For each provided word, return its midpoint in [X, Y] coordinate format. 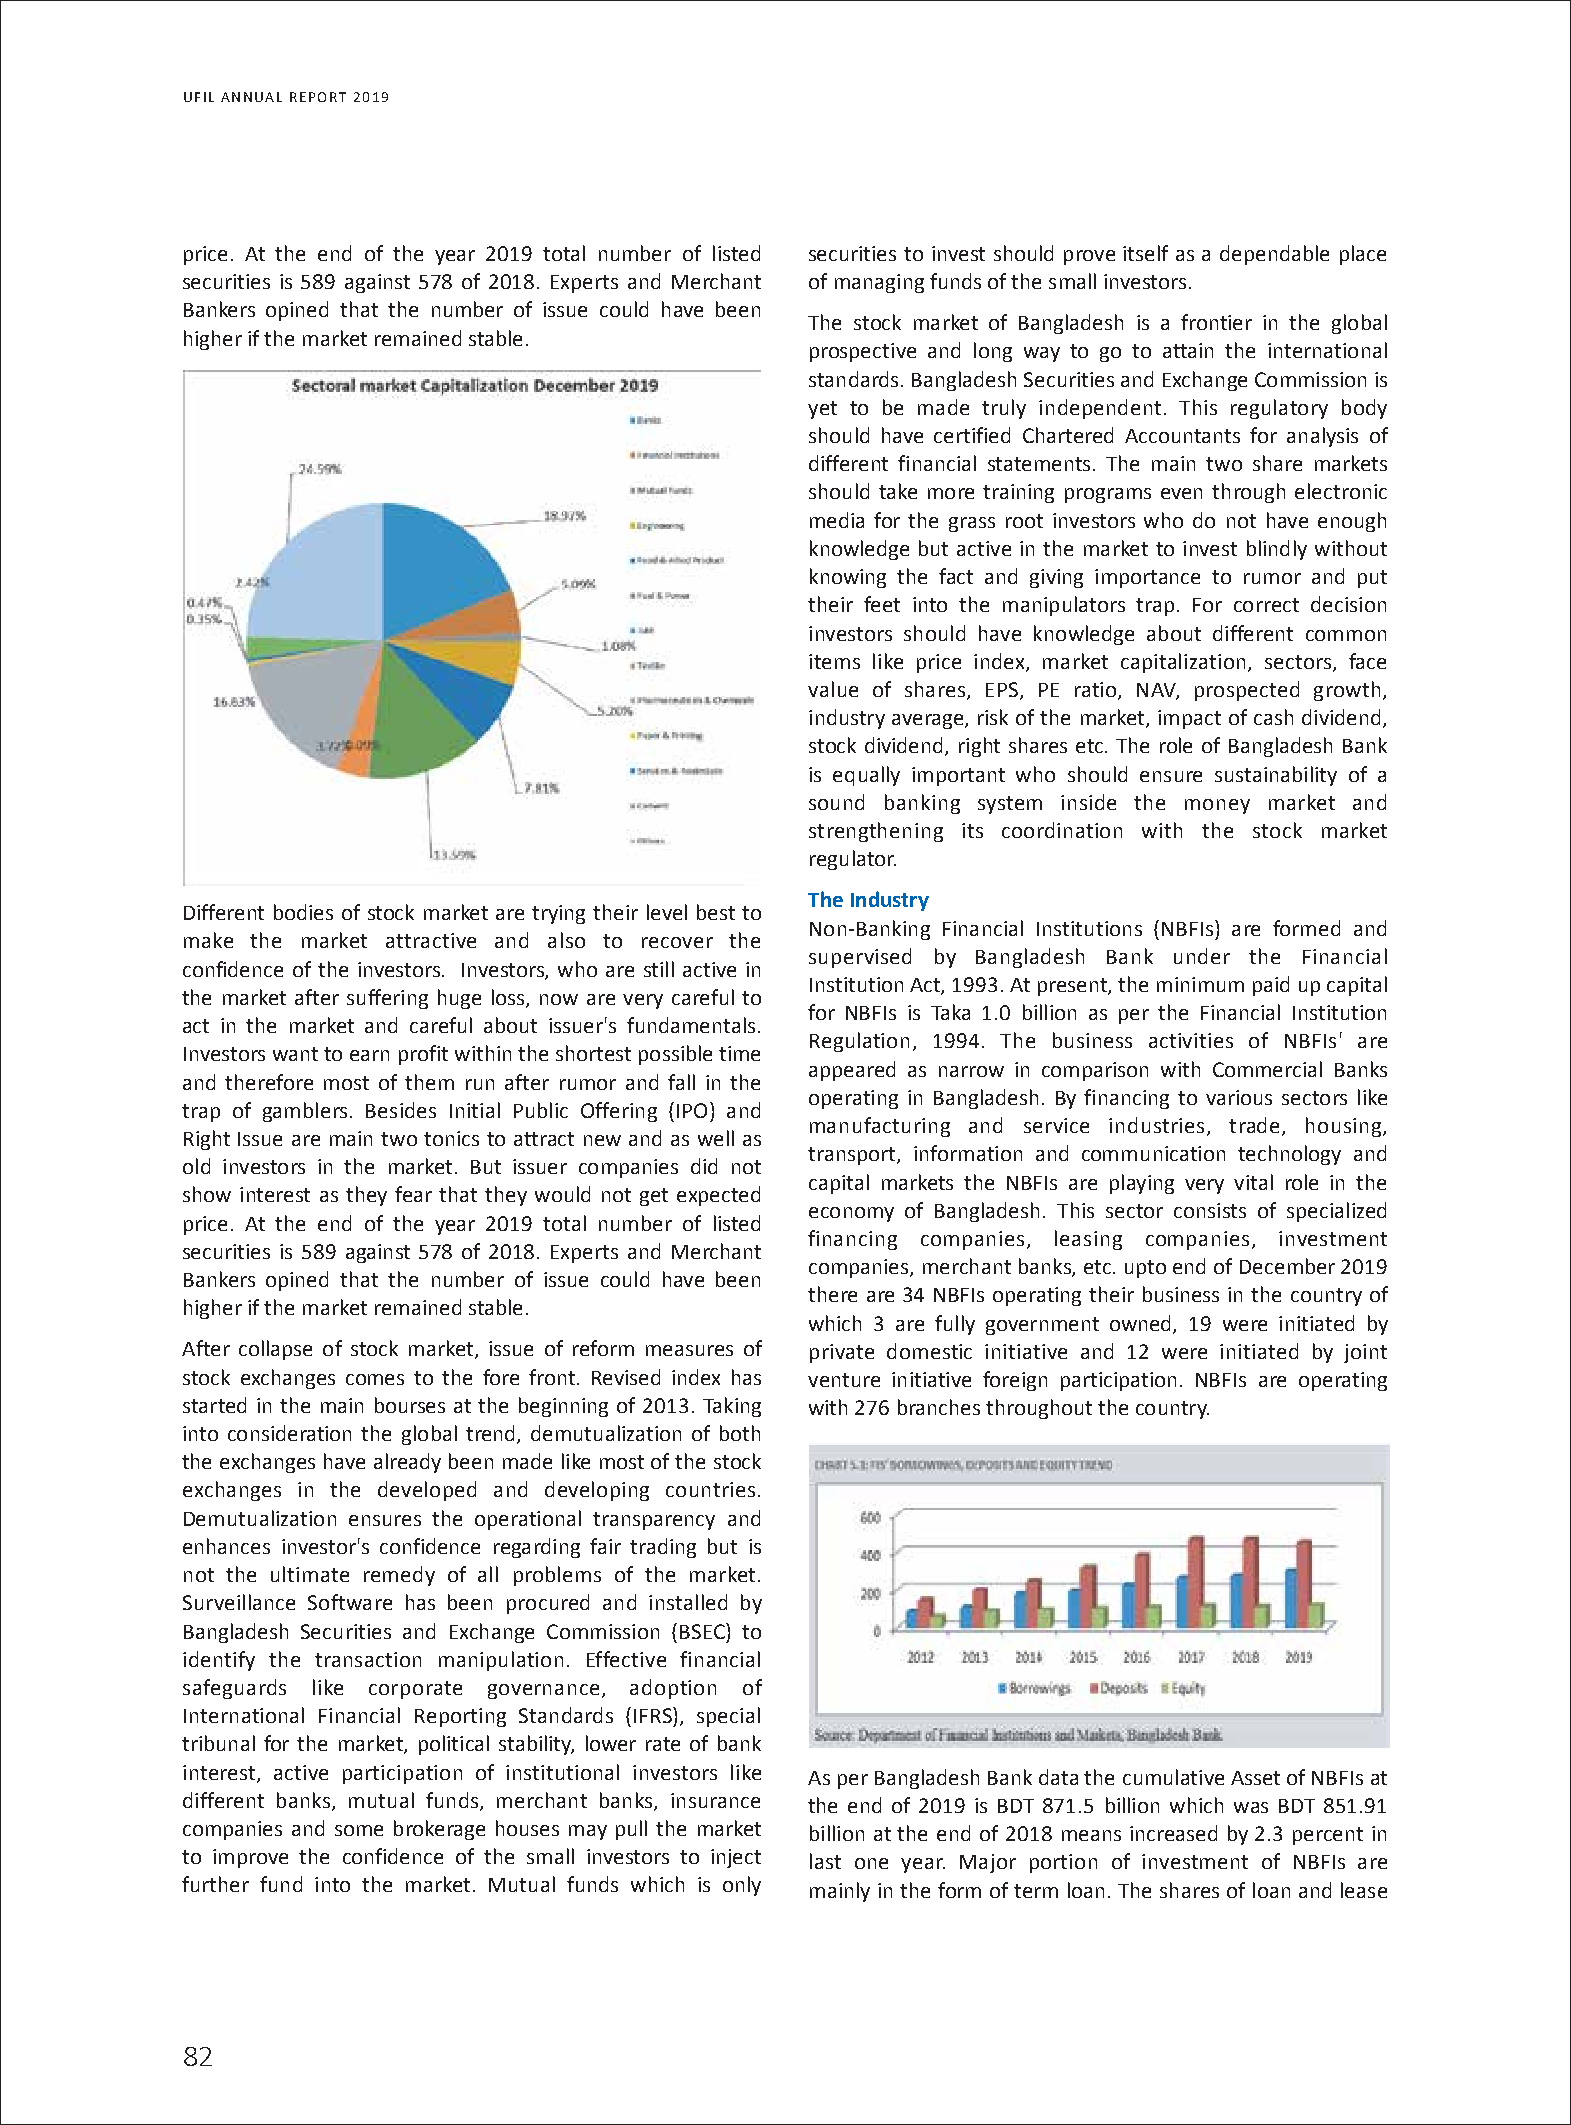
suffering [387, 999]
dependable [1274, 255]
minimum [1200, 984]
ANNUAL [251, 97]
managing [879, 283]
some [359, 1830]
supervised [860, 958]
